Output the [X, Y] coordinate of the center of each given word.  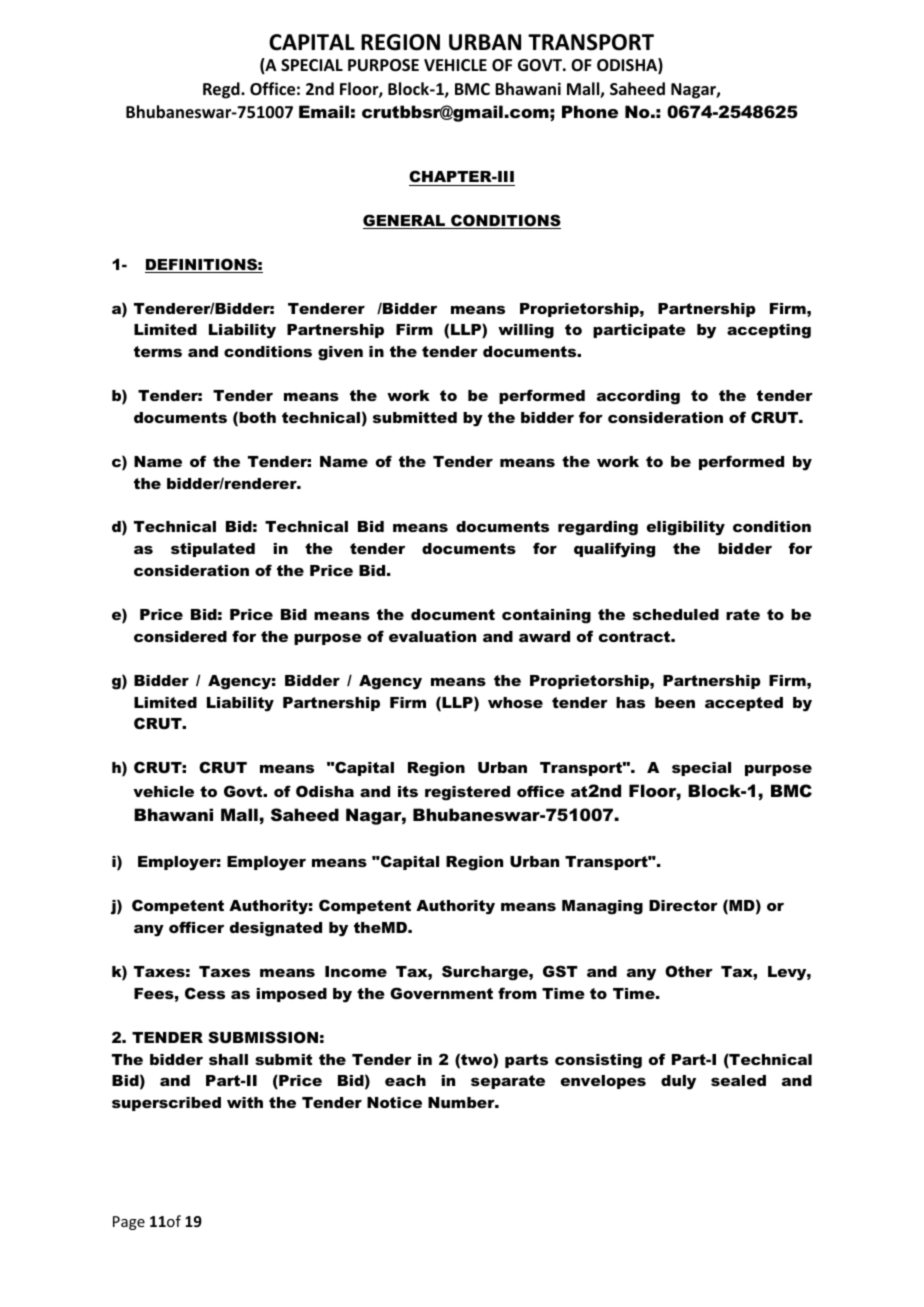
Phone [590, 111]
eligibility [686, 528]
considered [180, 636]
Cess [205, 993]
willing [526, 331]
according [638, 397]
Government [441, 993]
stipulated [213, 550]
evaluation [432, 636]
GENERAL [405, 221]
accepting [769, 331]
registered [467, 793]
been [675, 702]
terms [158, 351]
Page [129, 1223]
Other [689, 971]
